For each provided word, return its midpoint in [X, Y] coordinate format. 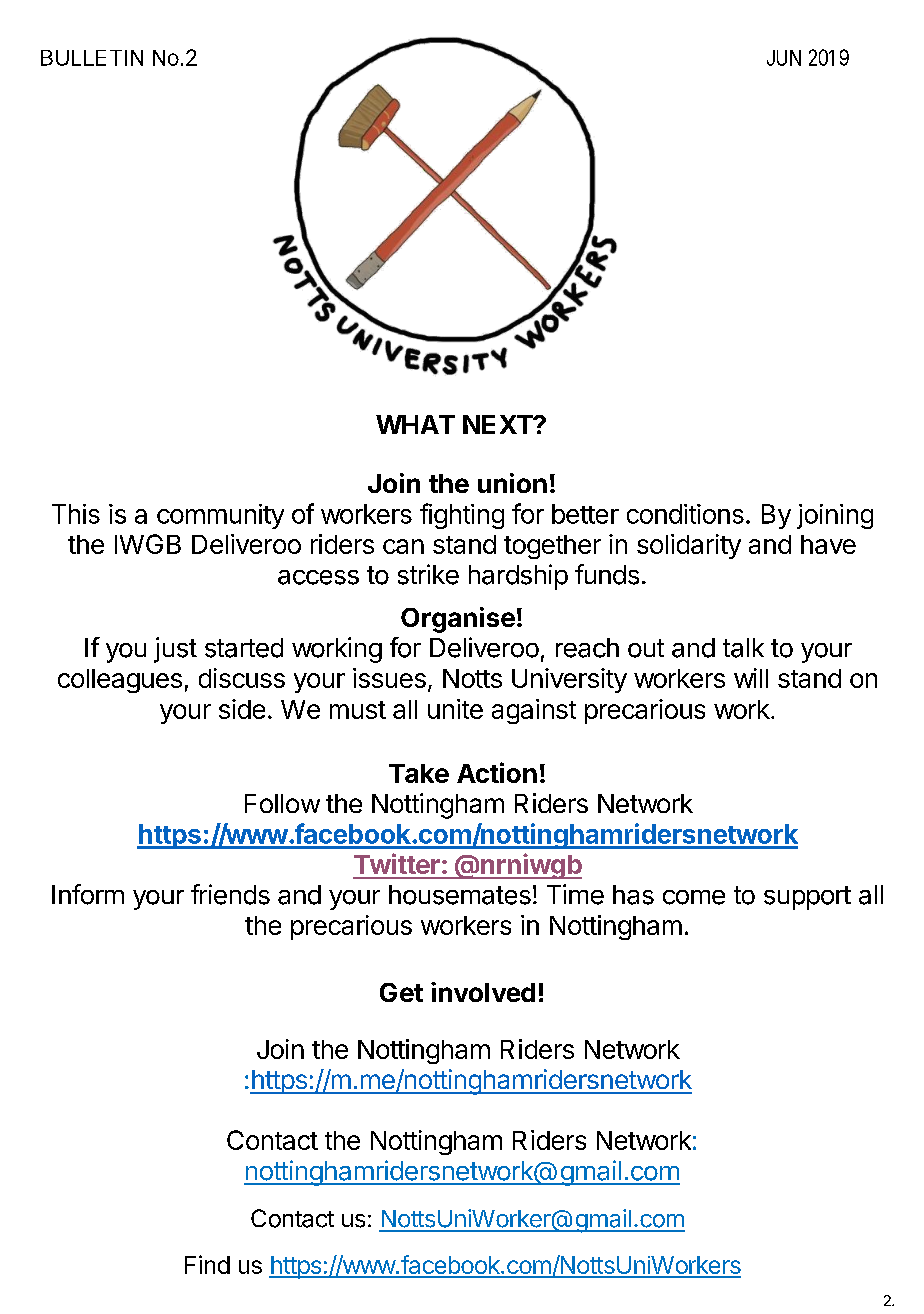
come [694, 897]
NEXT [498, 424]
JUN [784, 58]
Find [207, 1264]
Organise [458, 620]
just [175, 650]
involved [483, 992]
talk [743, 648]
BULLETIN [92, 58]
